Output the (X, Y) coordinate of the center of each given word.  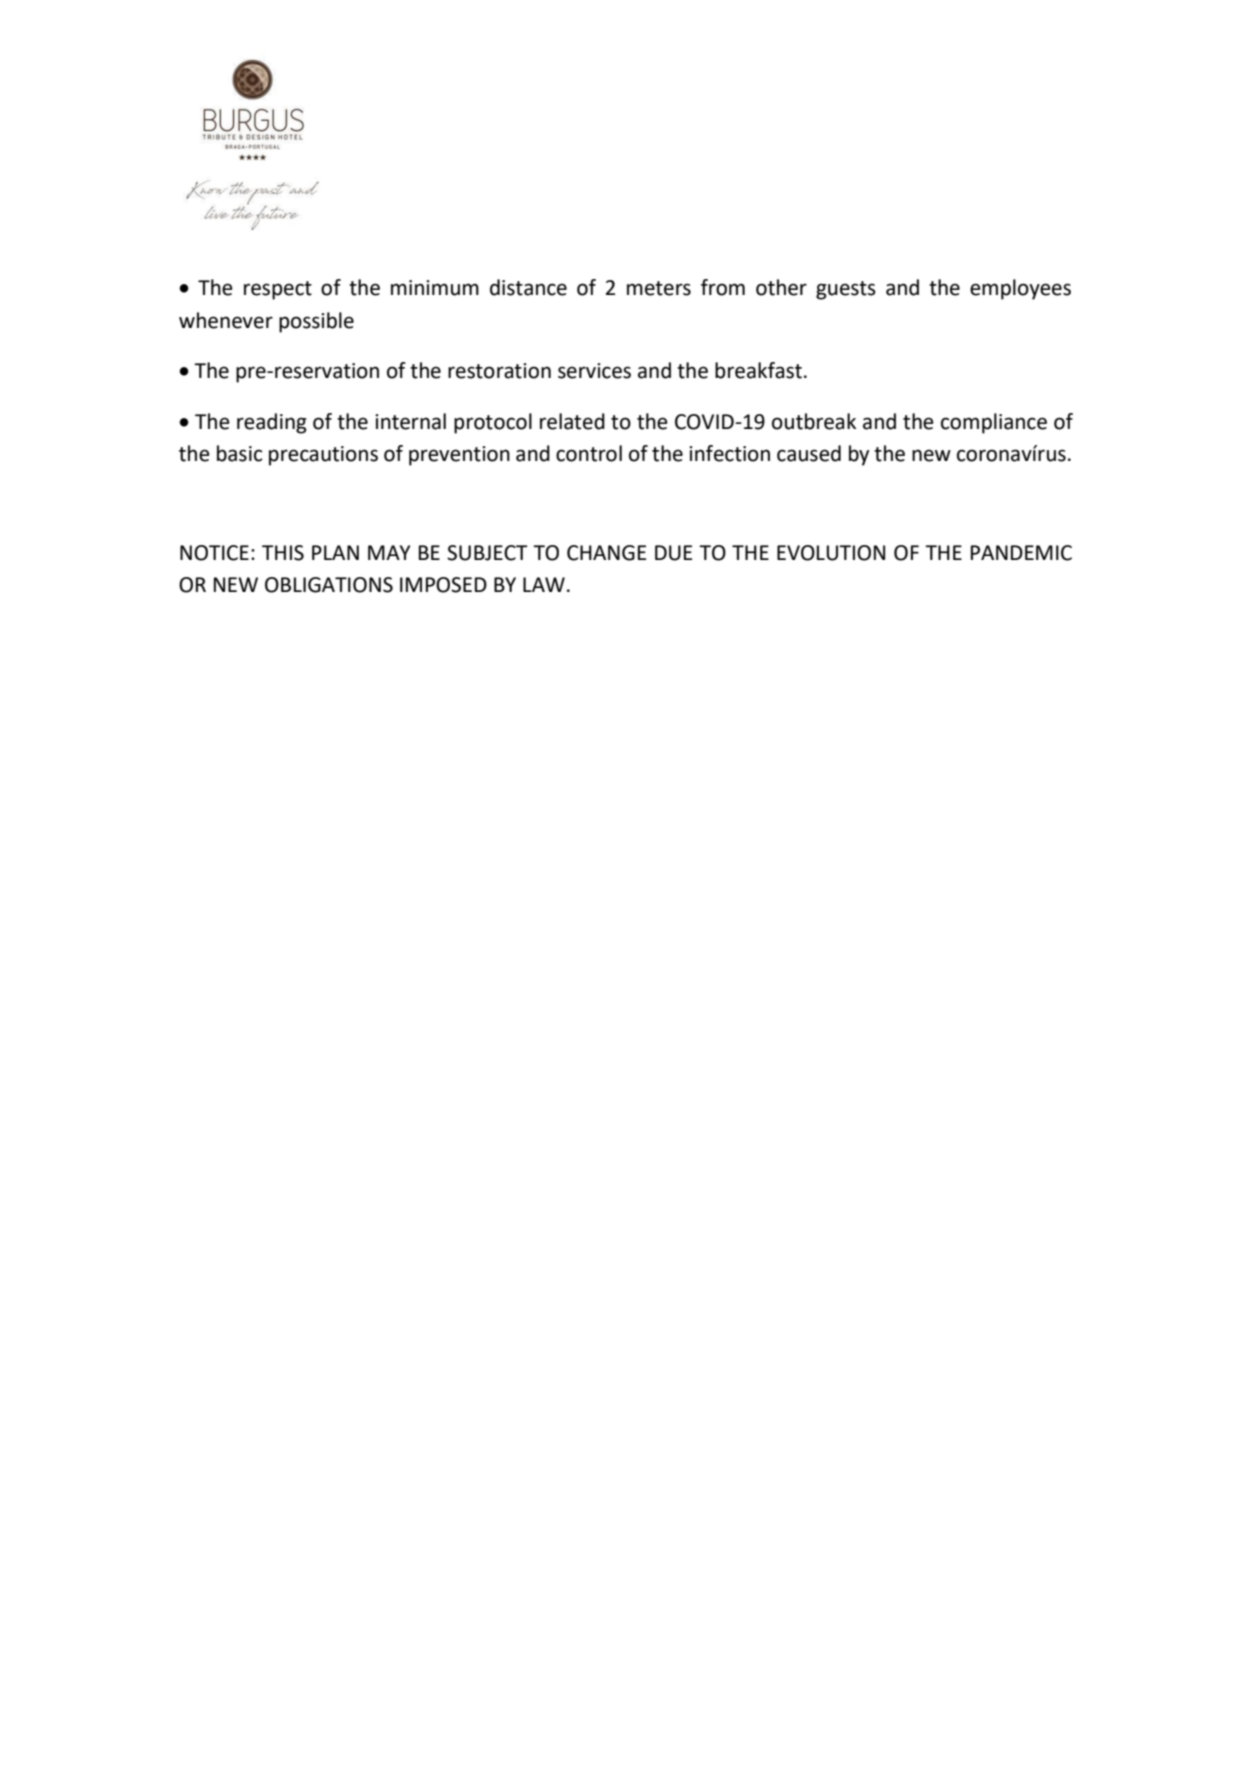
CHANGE (606, 553)
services (594, 371)
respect (278, 290)
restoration (499, 371)
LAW (544, 584)
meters (659, 288)
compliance (994, 423)
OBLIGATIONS (329, 585)
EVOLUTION (831, 553)
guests (846, 290)
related (572, 421)
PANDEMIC (1021, 553)
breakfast (758, 370)
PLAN (335, 552)
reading (272, 423)
